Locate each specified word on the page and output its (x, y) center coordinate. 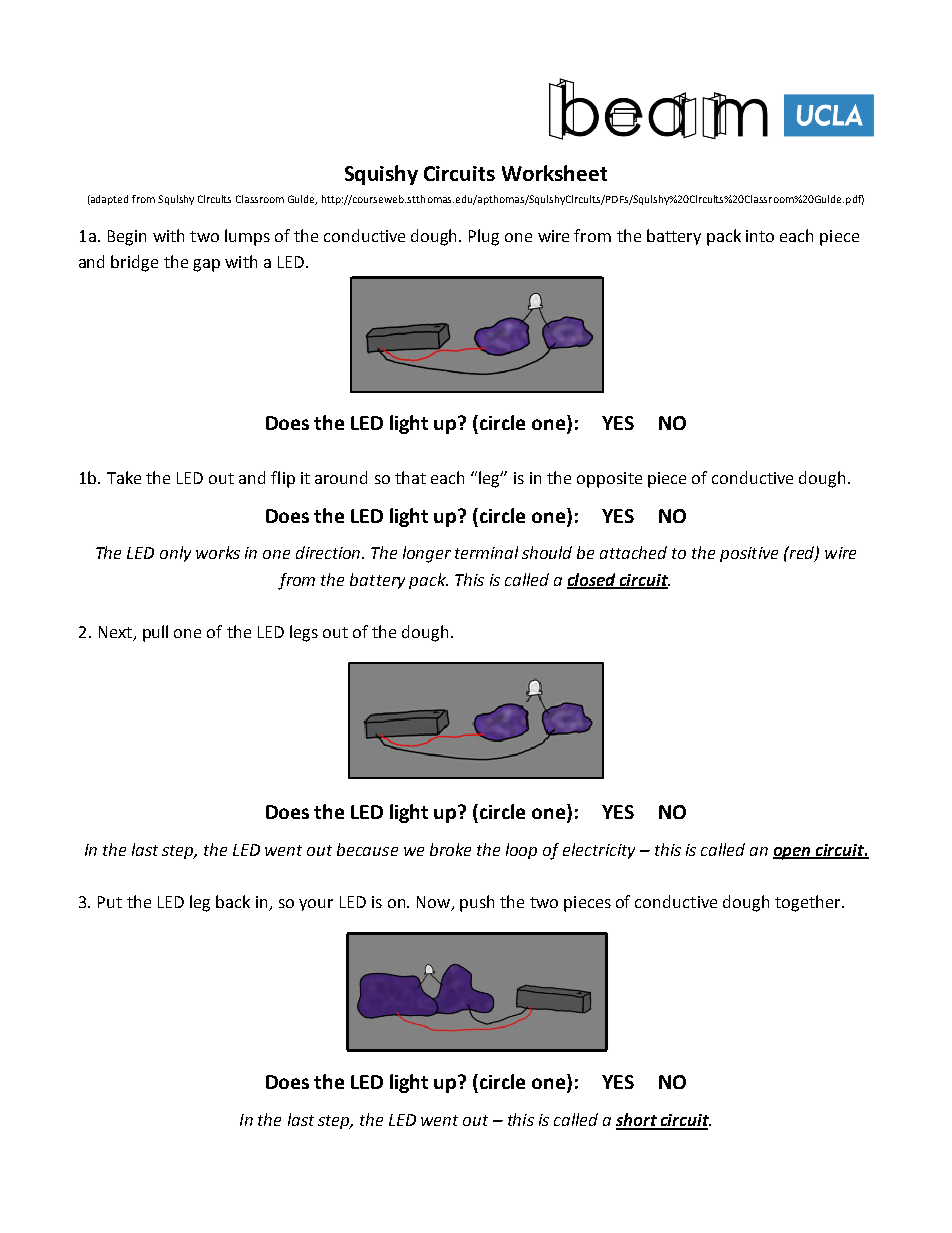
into (760, 236)
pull (155, 633)
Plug (484, 237)
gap (206, 265)
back (233, 901)
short (637, 1121)
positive (749, 554)
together (809, 903)
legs (304, 633)
